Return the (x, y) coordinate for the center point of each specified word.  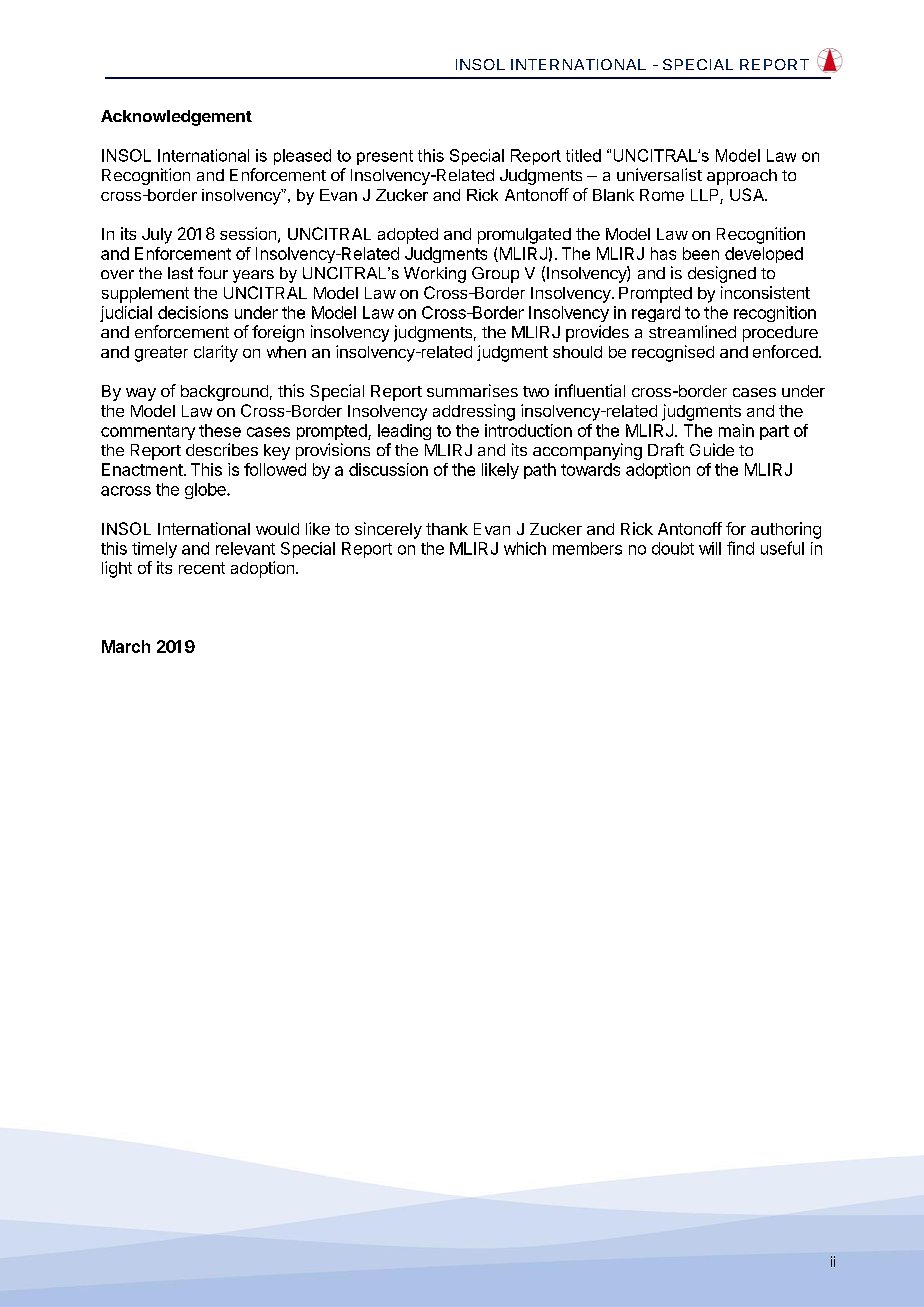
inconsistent (765, 292)
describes (222, 449)
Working (435, 275)
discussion (388, 469)
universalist (659, 174)
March (126, 646)
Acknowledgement (176, 118)
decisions (193, 312)
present (385, 157)
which (525, 548)
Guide (712, 449)
